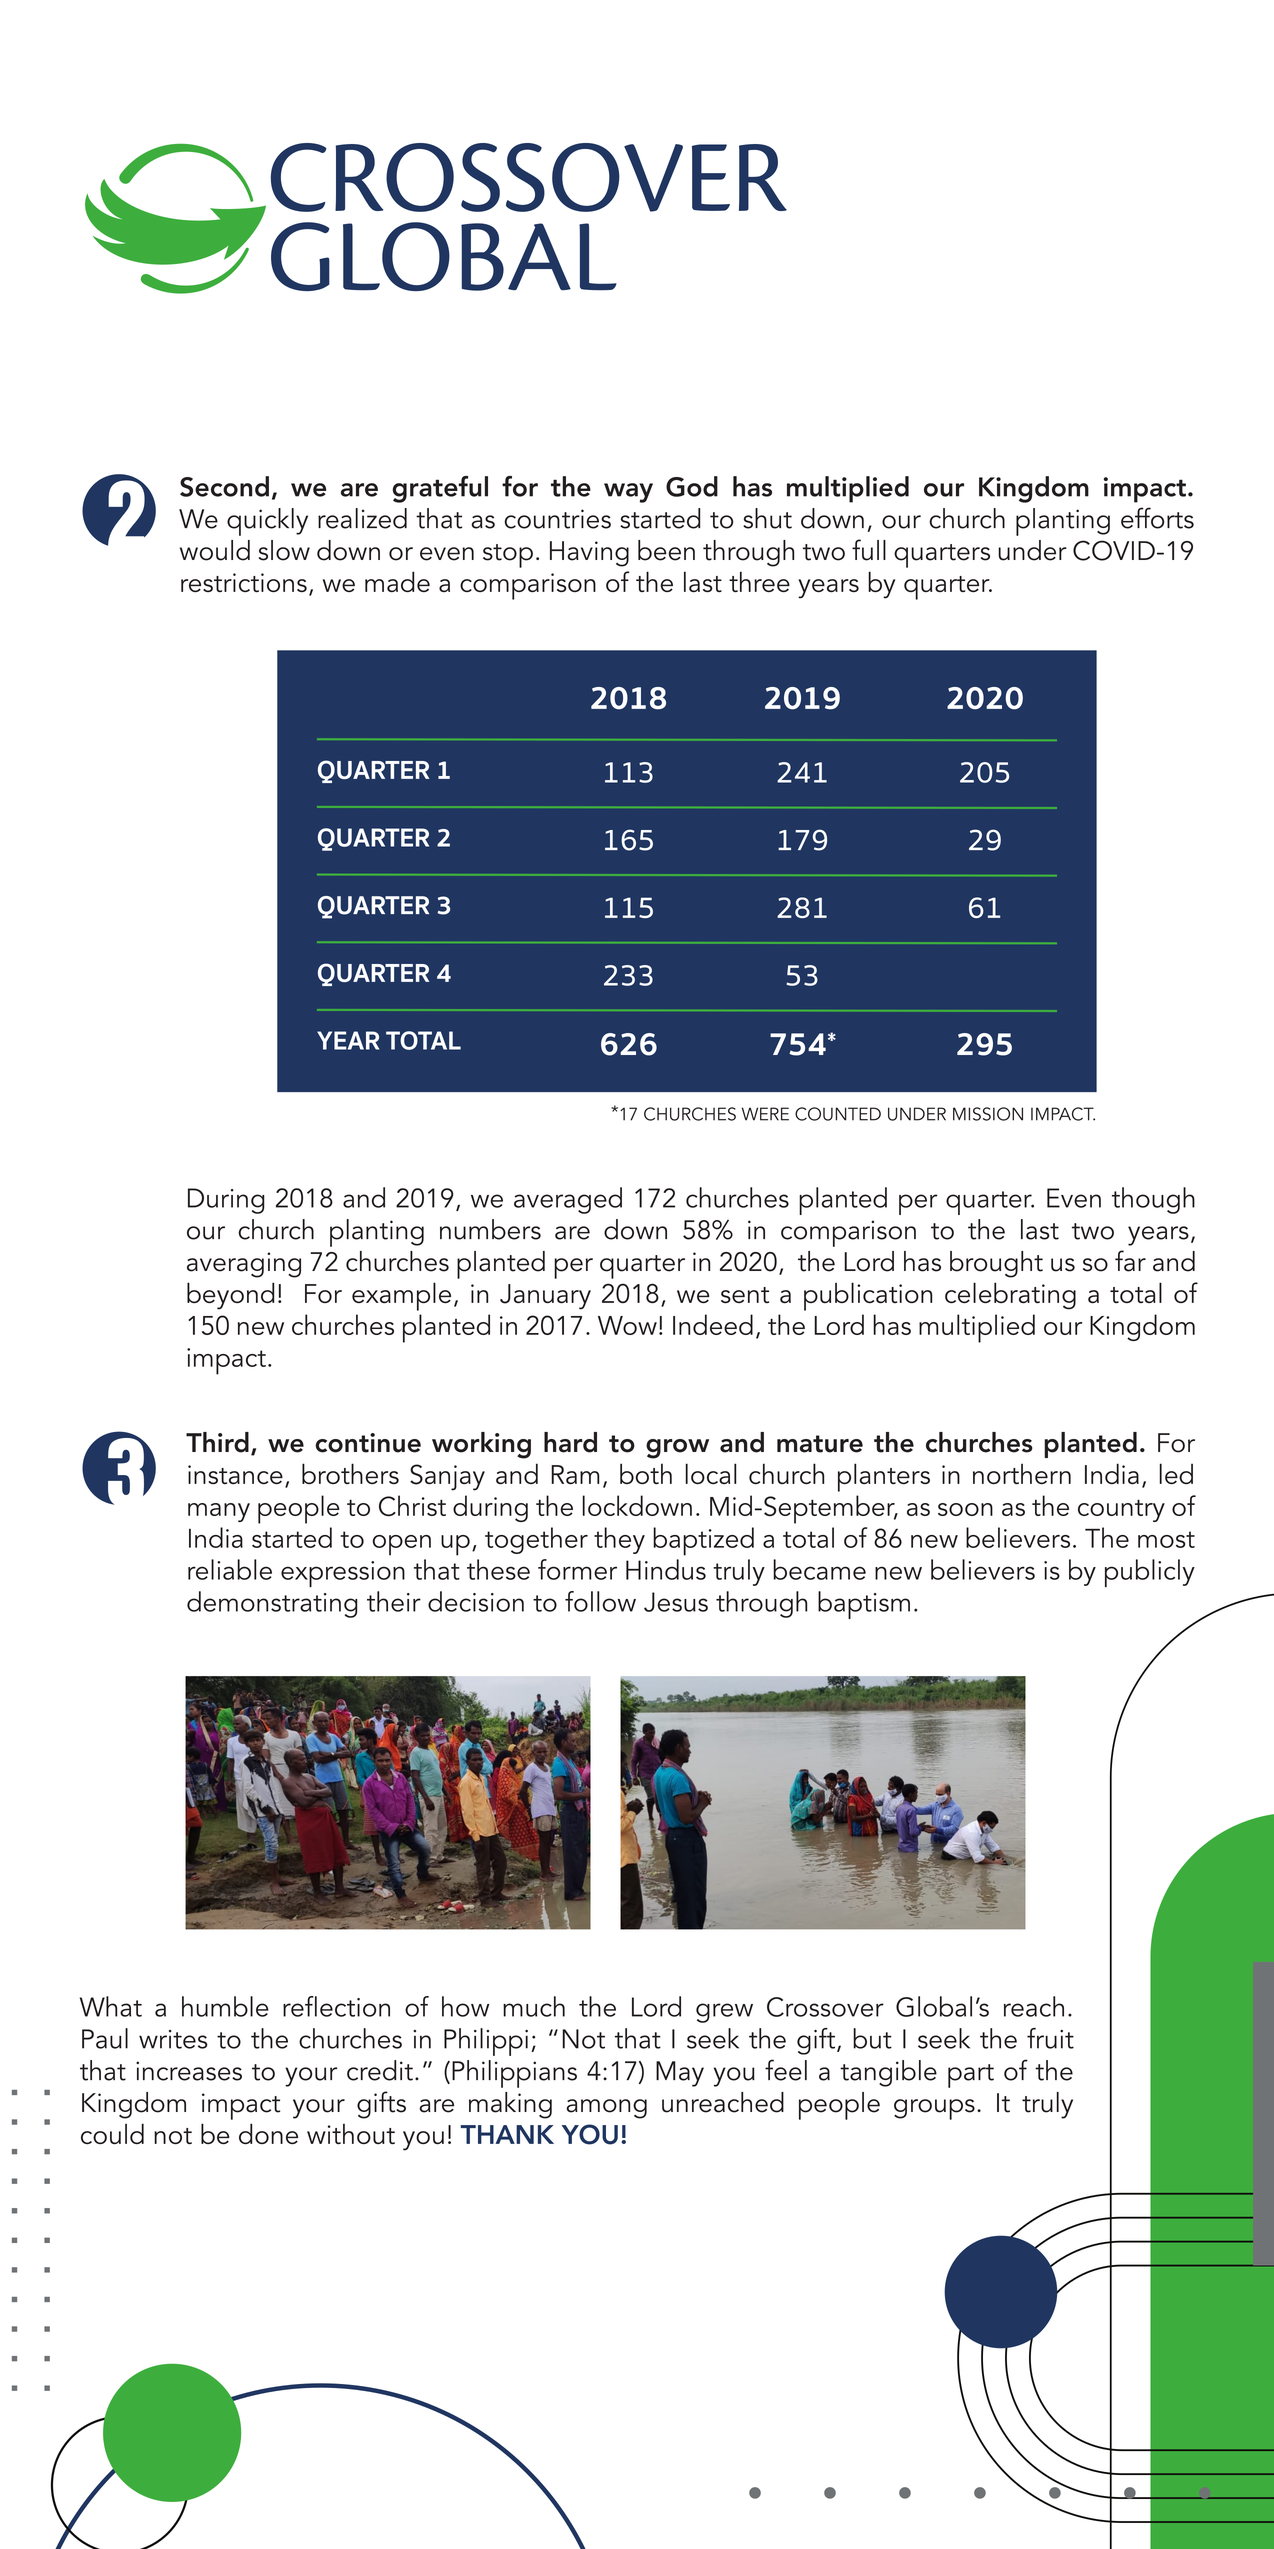 The width and height of the screenshot is (1274, 2549). What do you see at coordinates (1157, 518) in the screenshot?
I see `efforts` at bounding box center [1157, 518].
